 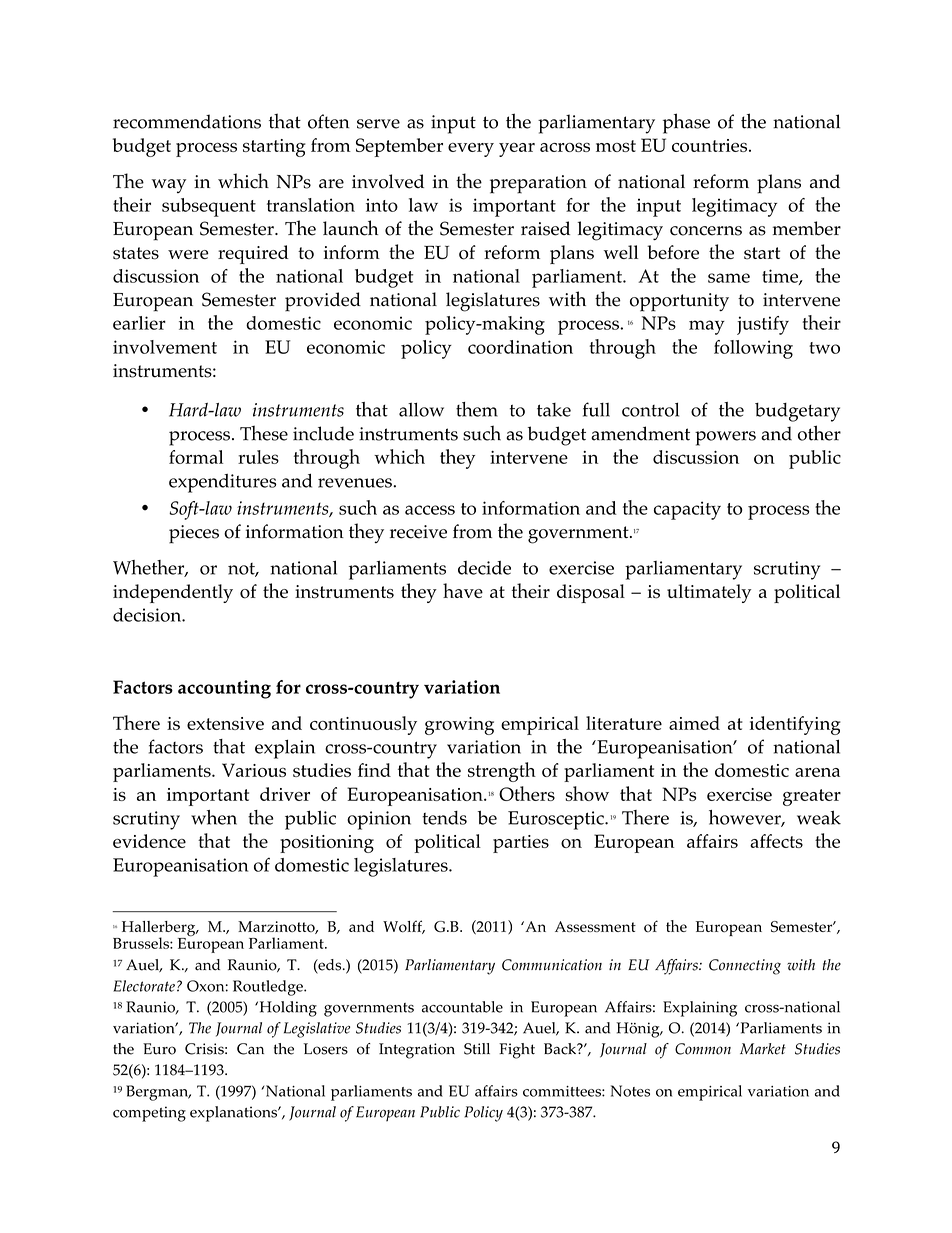 I want to click on independently, so click(x=173, y=593).
